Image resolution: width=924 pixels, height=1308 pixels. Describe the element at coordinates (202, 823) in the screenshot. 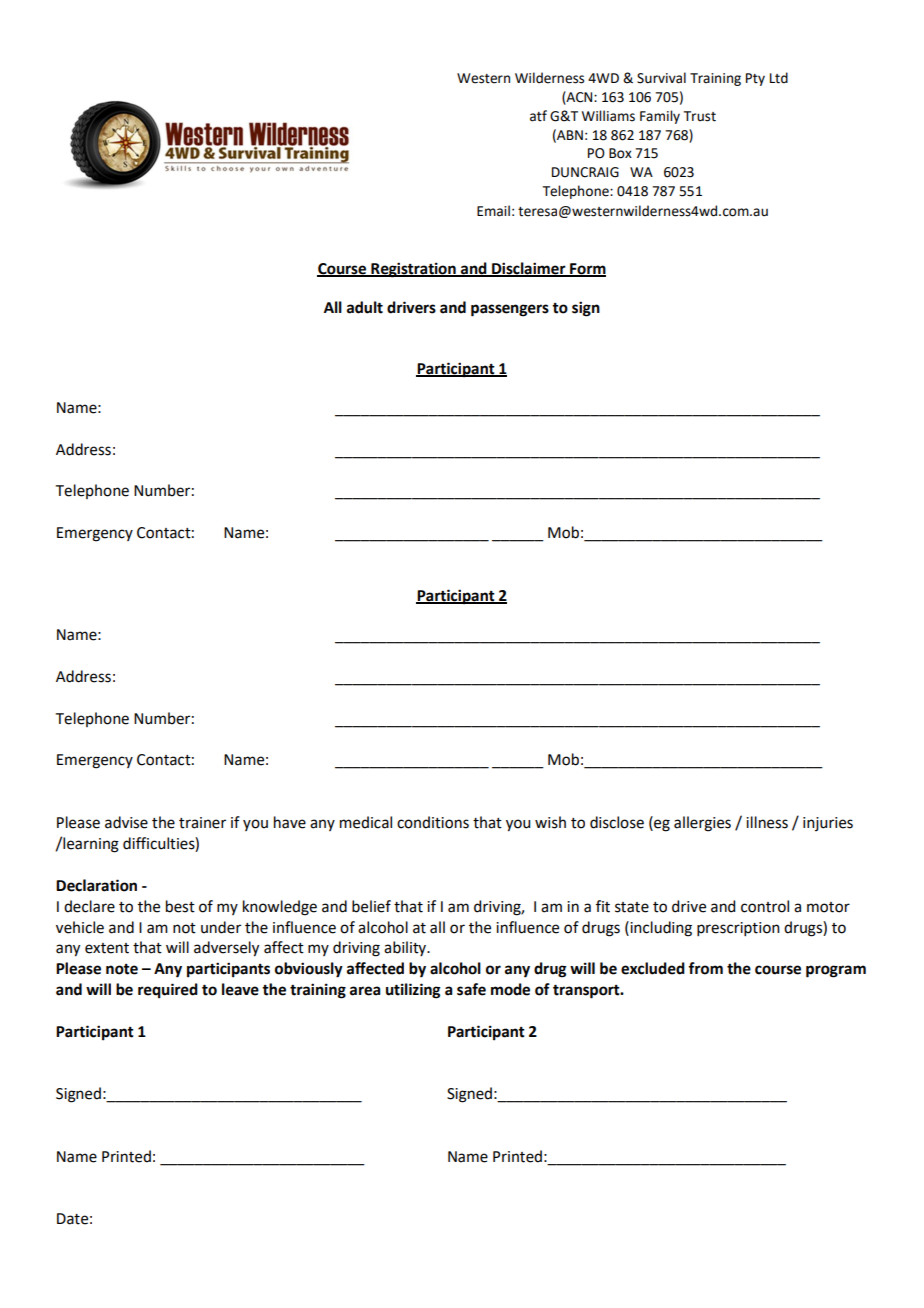

I see `trainer` at that location.
